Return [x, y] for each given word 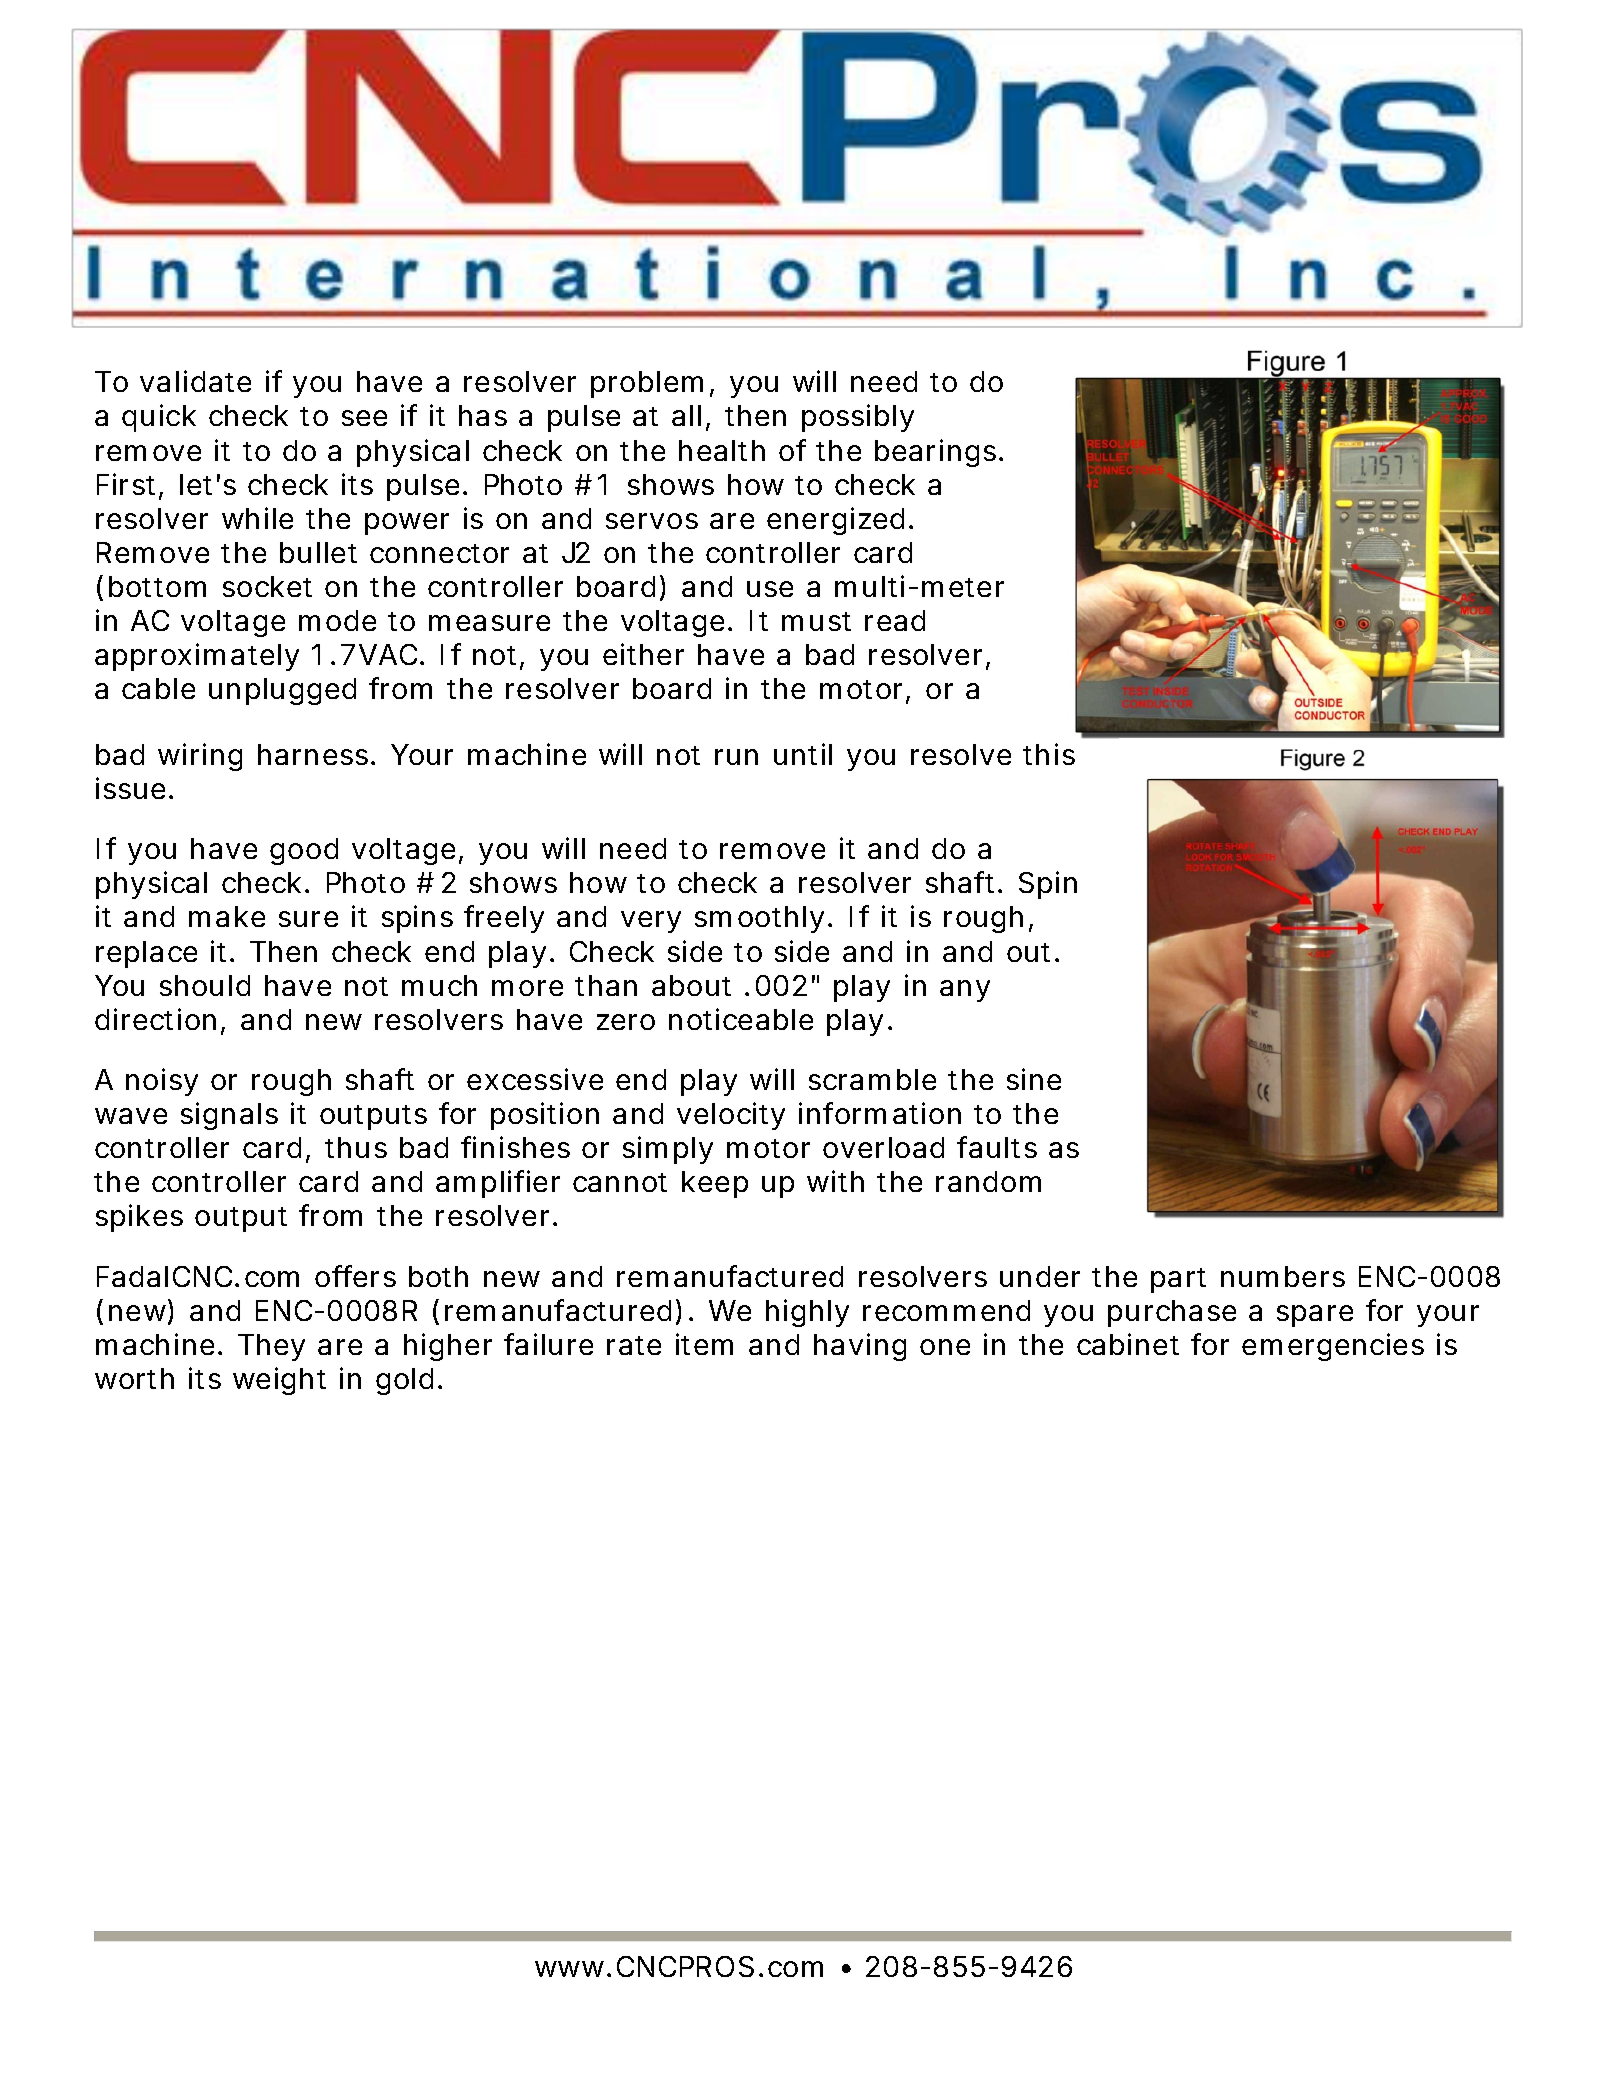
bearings [935, 453]
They [271, 1347]
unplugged [282, 691]
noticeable [741, 1019]
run [736, 757]
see [364, 418]
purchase [1172, 1313]
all [686, 415]
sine [1034, 1079]
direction [155, 1019]
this [1049, 754]
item [704, 1344]
